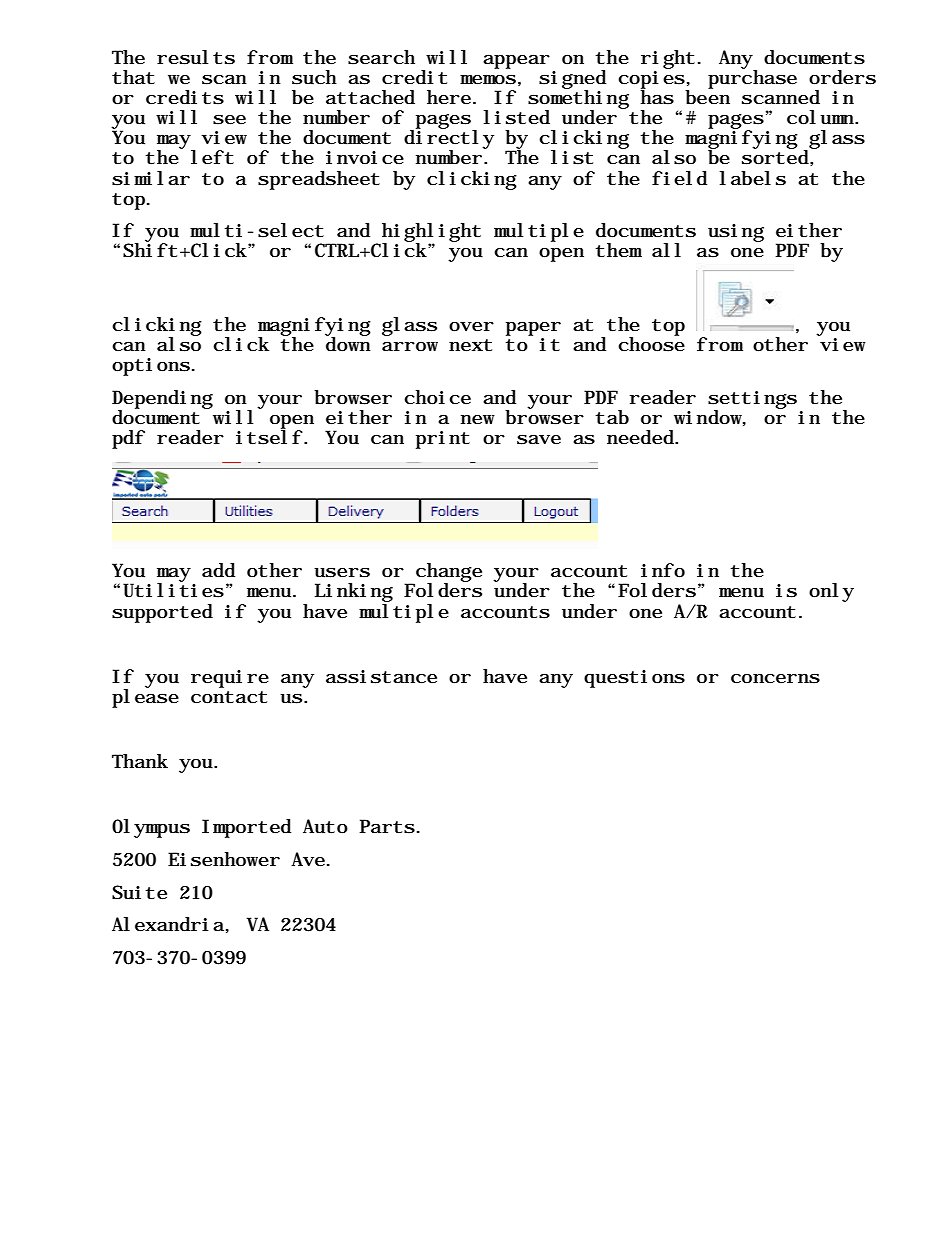  Describe the element at coordinates (752, 78) in the screenshot. I see `purchase` at that location.
